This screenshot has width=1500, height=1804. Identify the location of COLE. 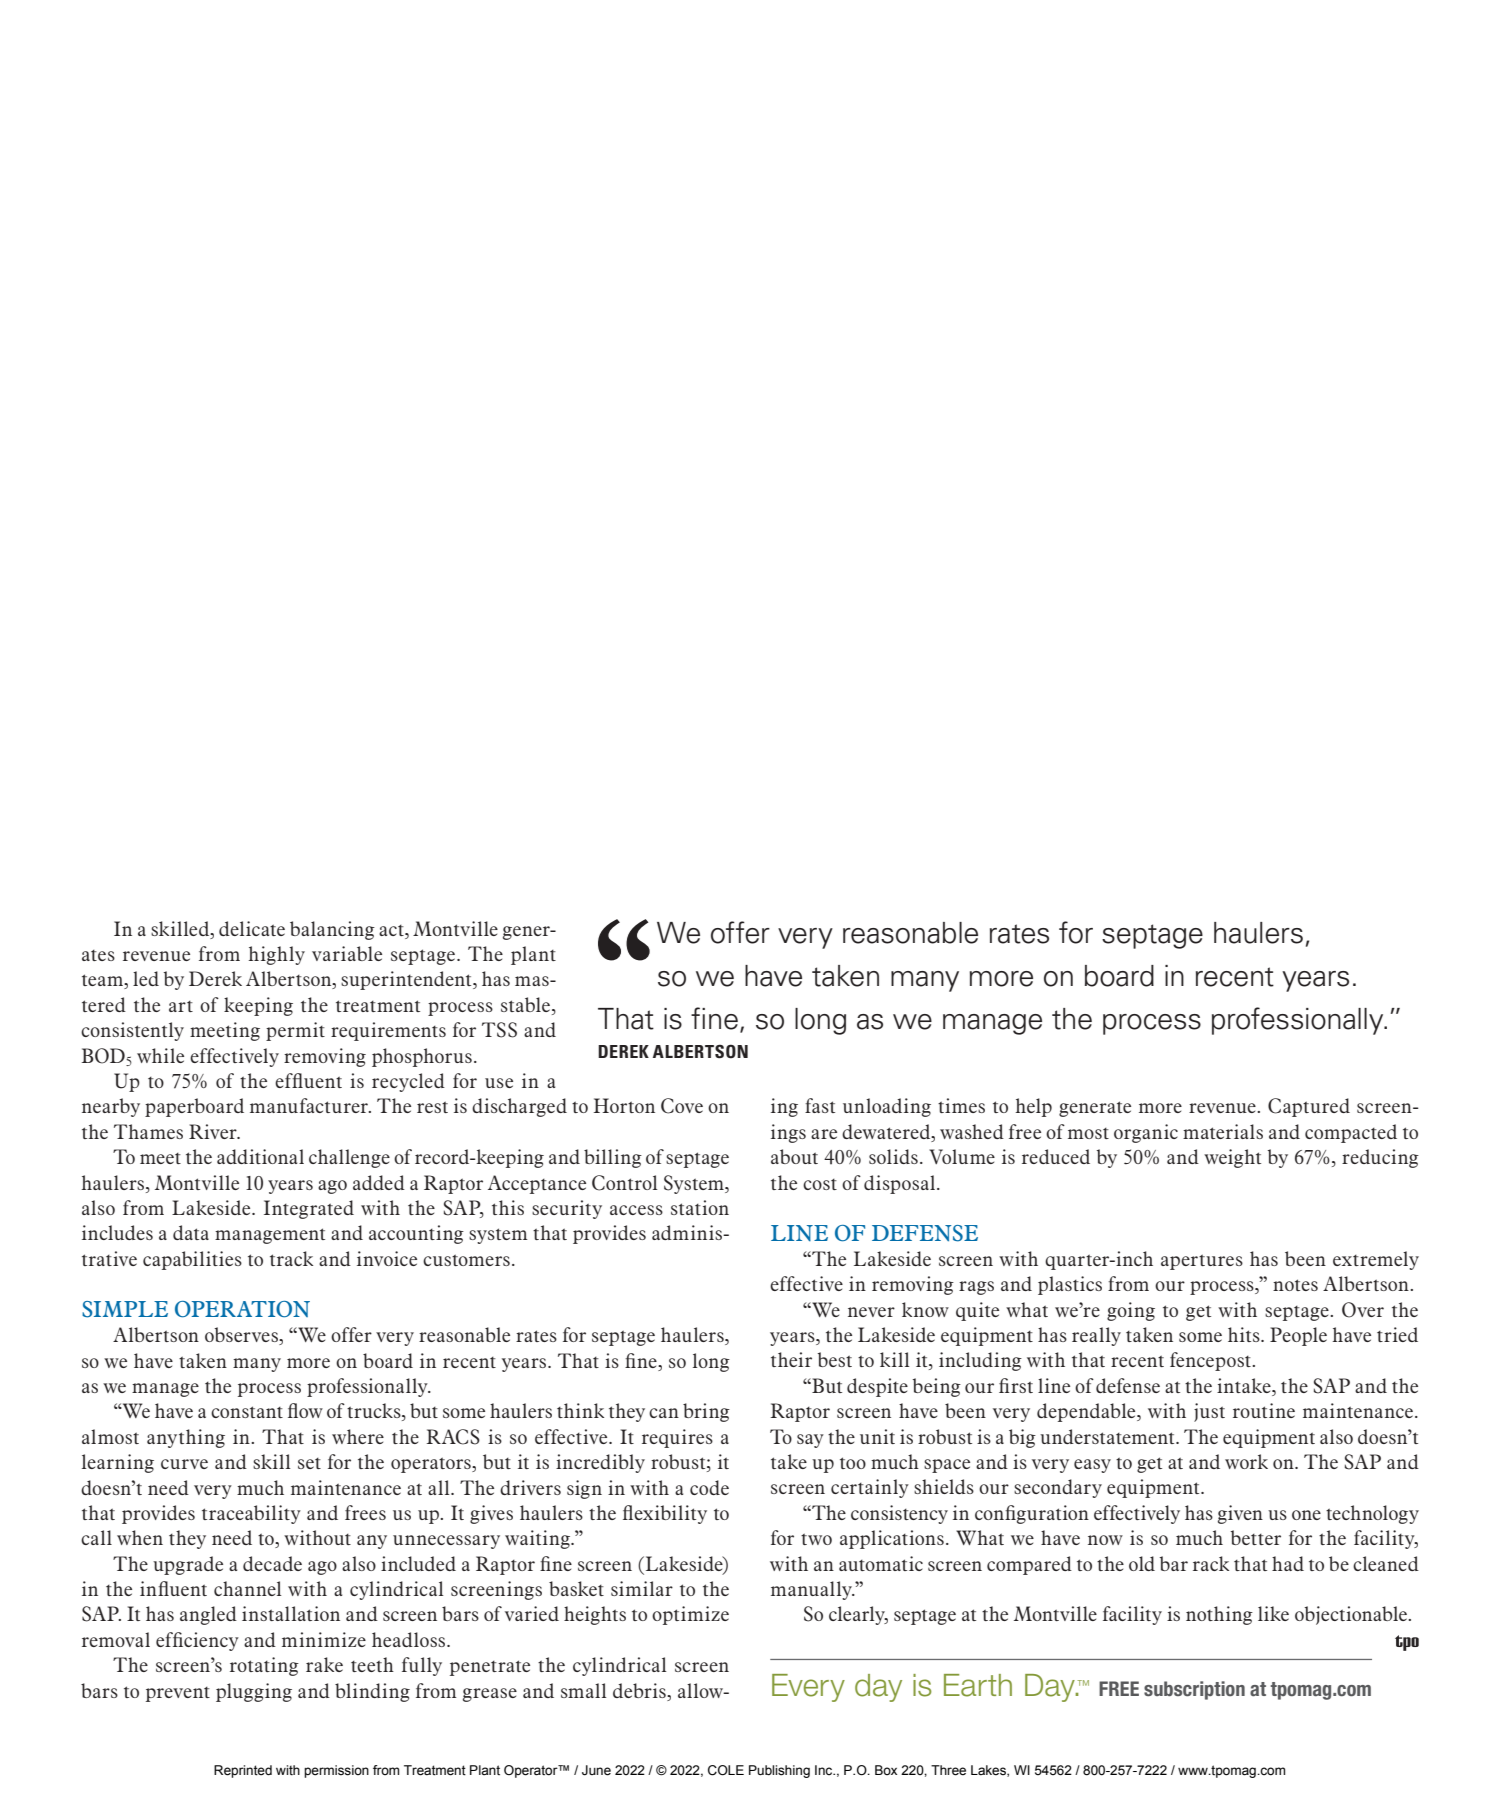
(726, 1770).
